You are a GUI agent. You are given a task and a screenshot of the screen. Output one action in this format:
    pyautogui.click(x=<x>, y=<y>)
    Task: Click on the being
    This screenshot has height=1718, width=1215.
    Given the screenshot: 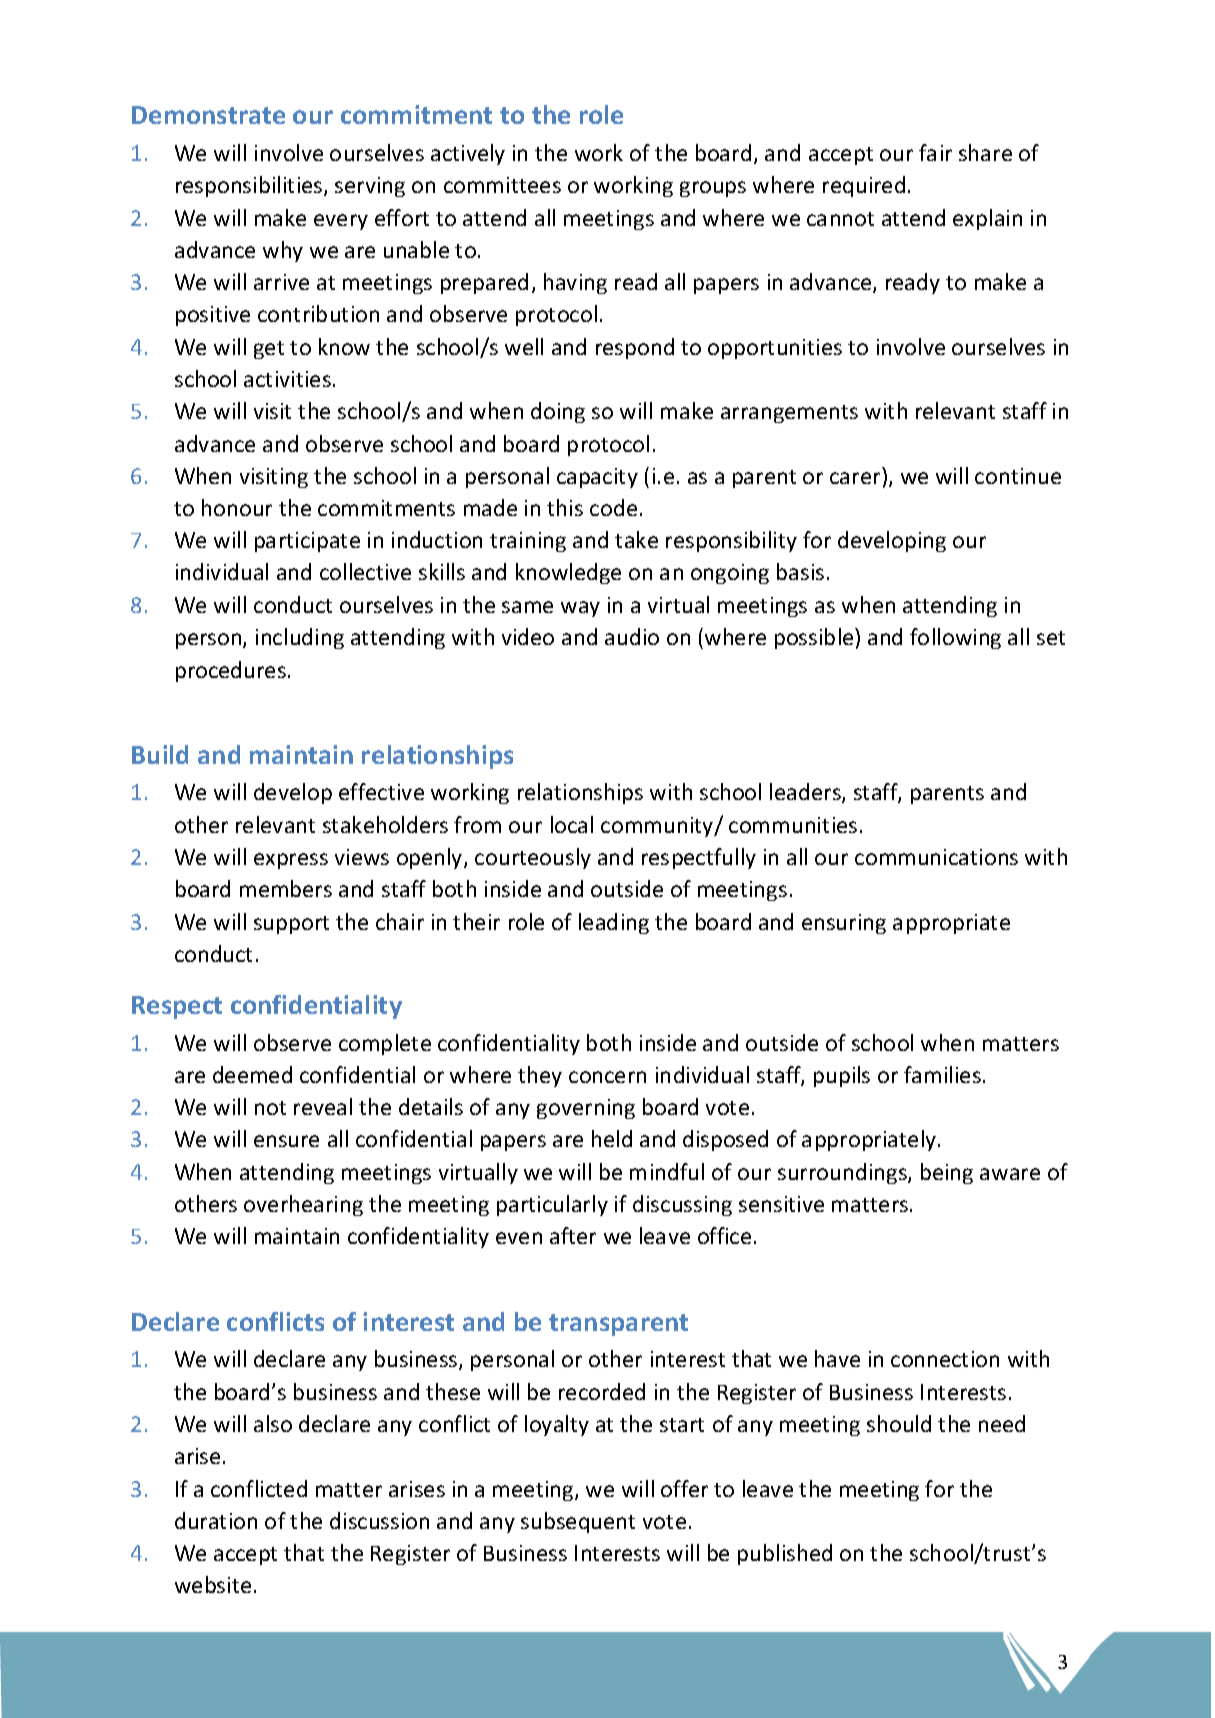 What is the action you would take?
    pyautogui.click(x=947, y=1173)
